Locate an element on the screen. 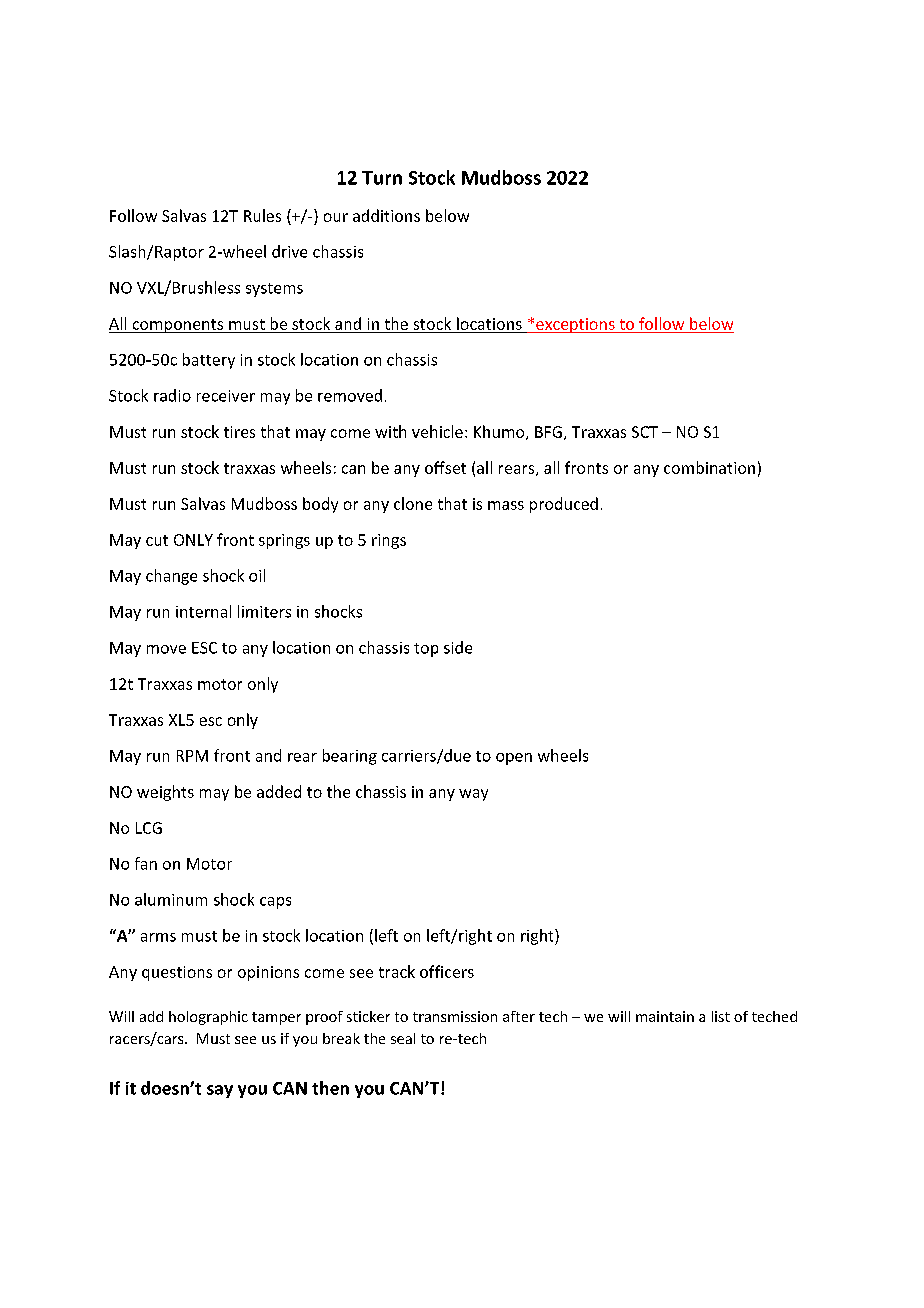  open is located at coordinates (514, 759).
